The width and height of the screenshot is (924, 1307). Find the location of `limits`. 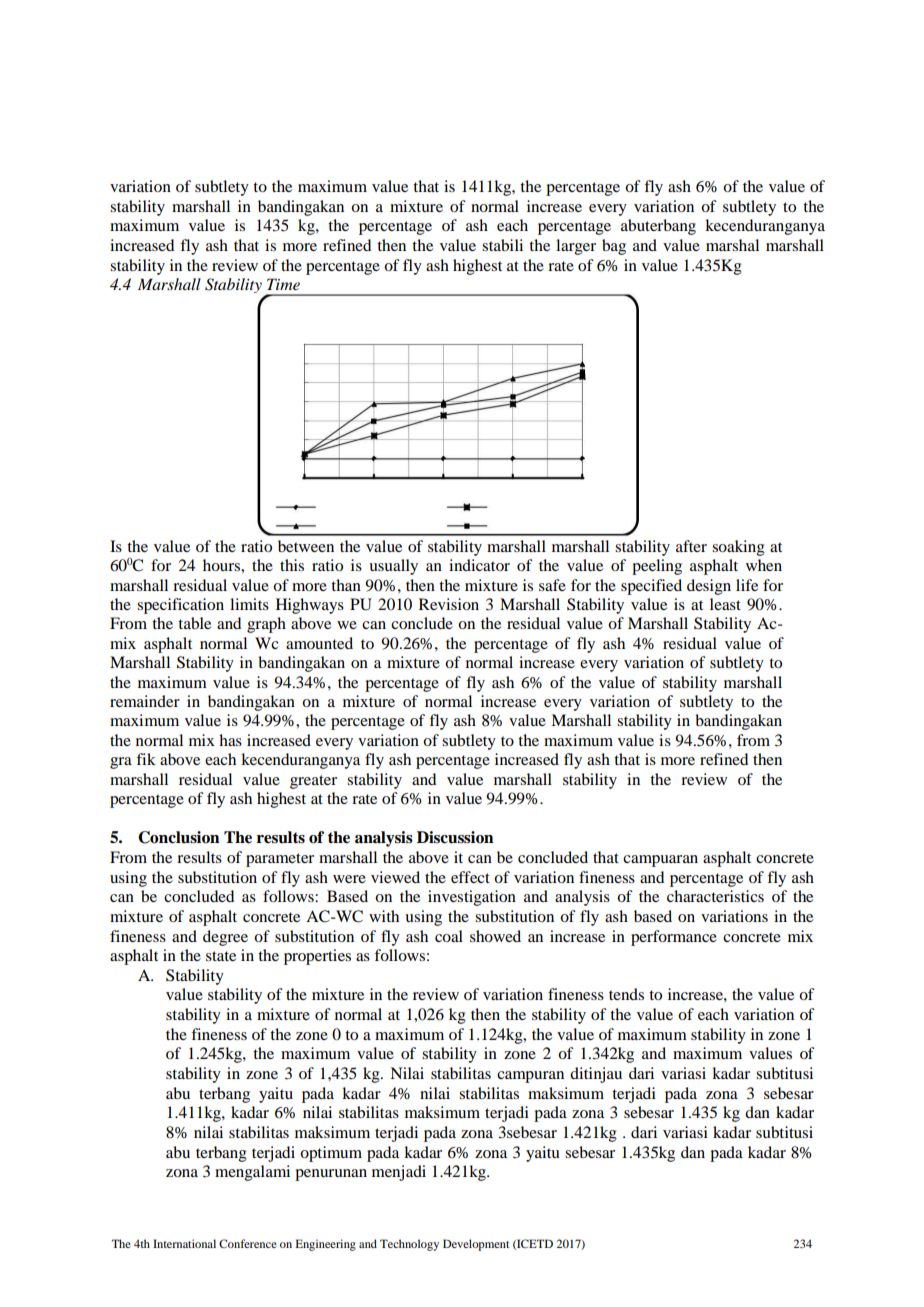

limits is located at coordinates (249, 604).
